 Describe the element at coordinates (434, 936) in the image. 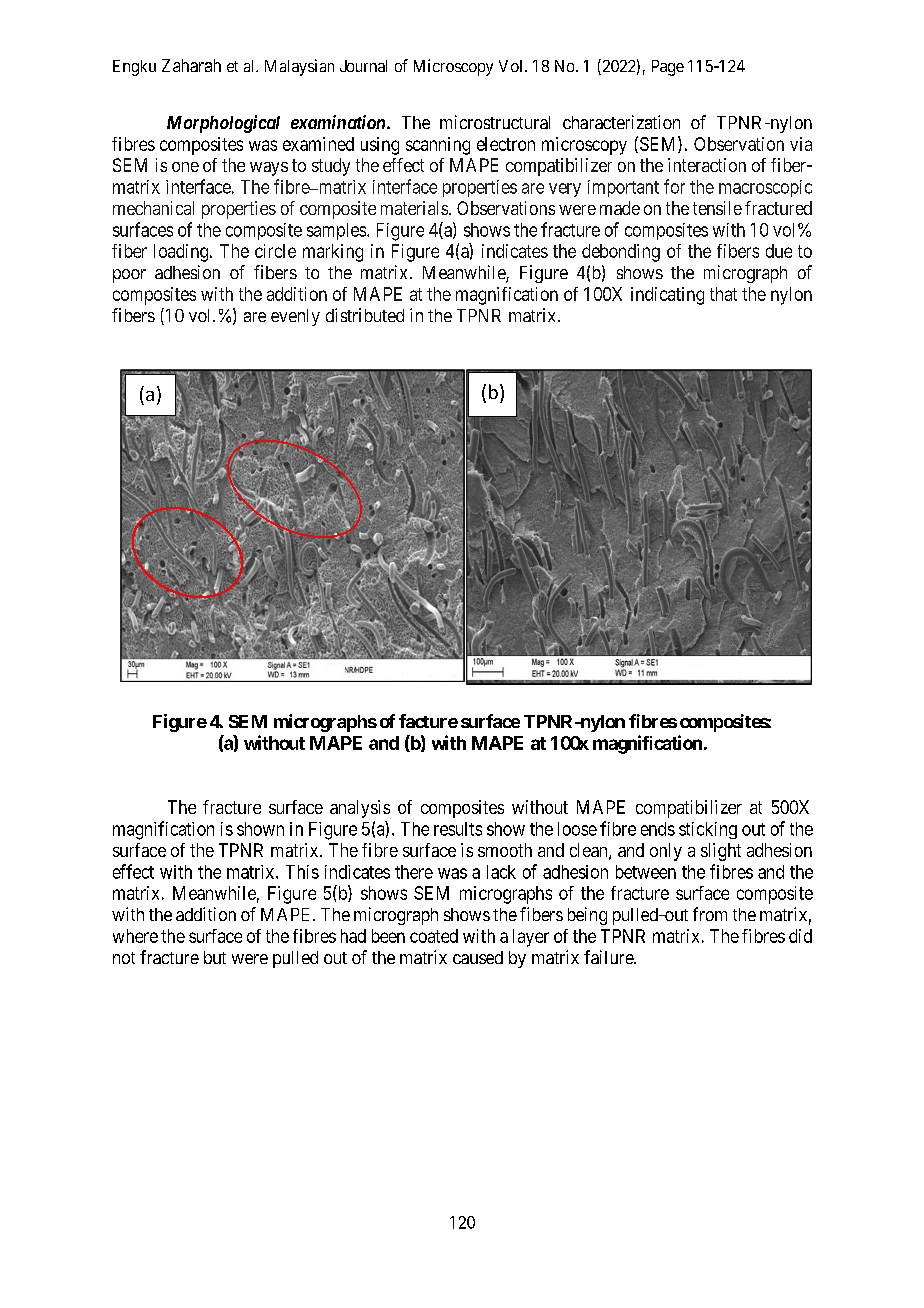

I see `coated` at that location.
